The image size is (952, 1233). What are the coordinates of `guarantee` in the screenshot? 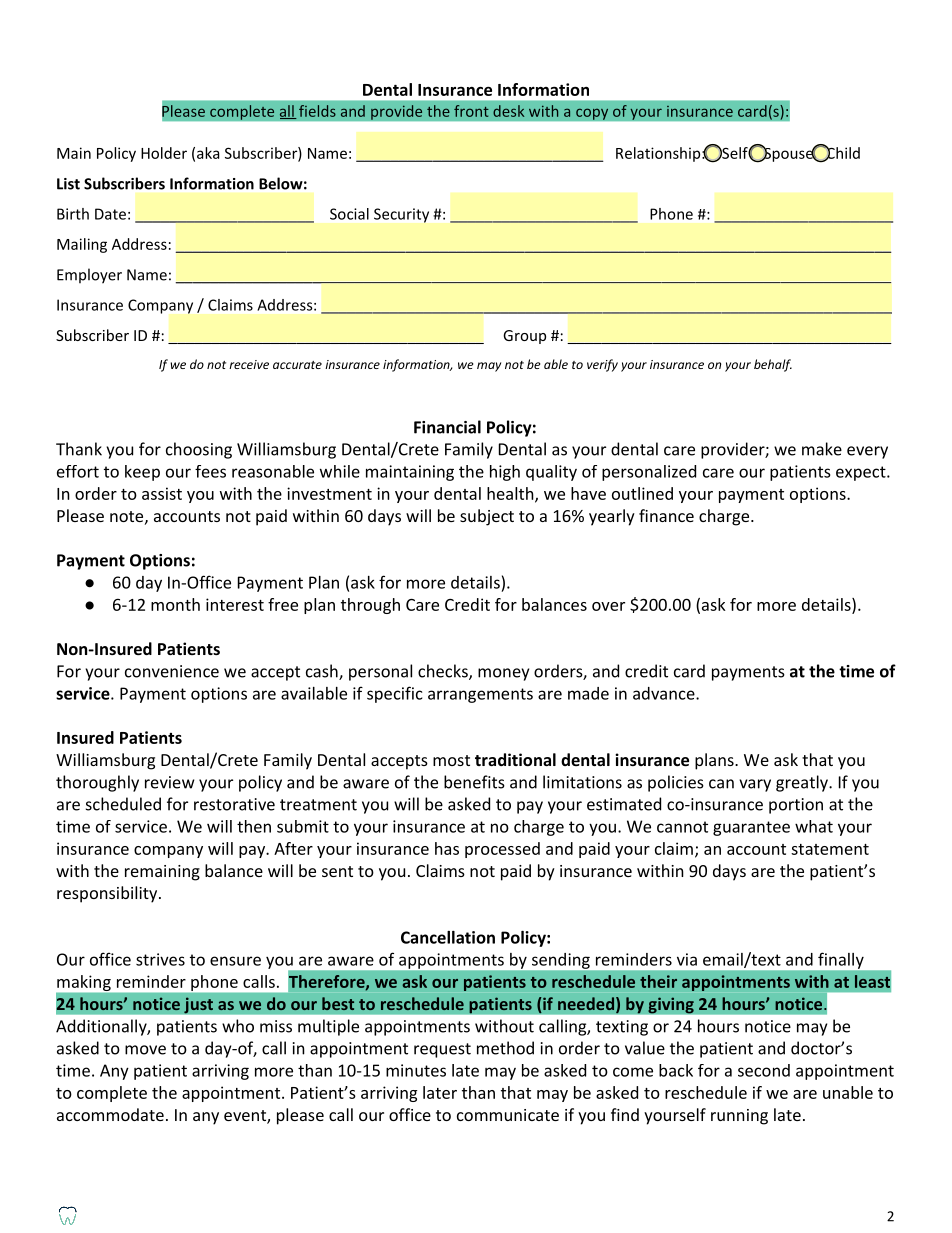 It's located at (751, 828).
